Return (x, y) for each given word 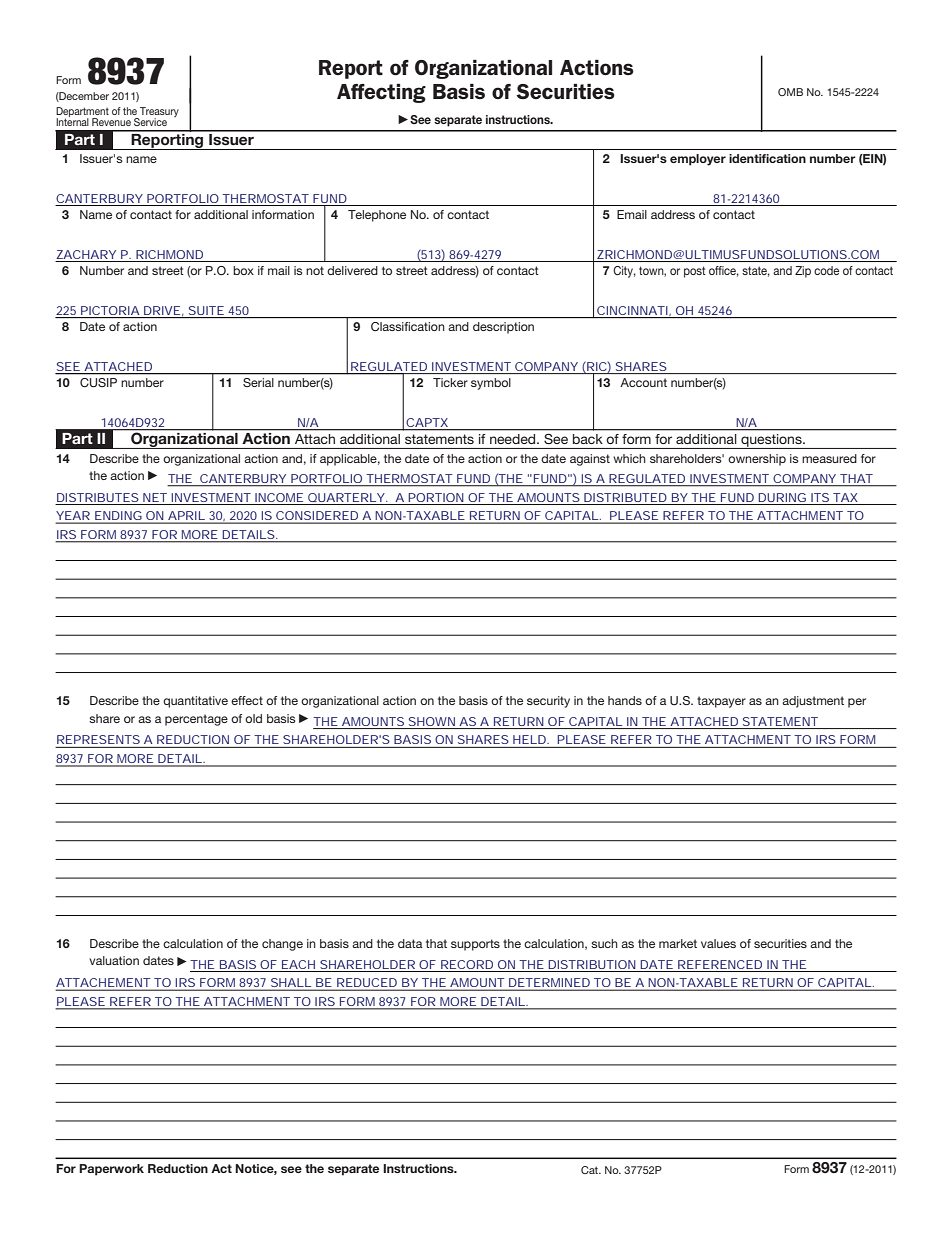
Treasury (158, 113)
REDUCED (367, 984)
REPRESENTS (98, 739)
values (718, 943)
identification (767, 158)
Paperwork (111, 1170)
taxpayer (721, 702)
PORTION (436, 497)
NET (155, 497)
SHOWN (432, 721)
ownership (757, 460)
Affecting (381, 93)
